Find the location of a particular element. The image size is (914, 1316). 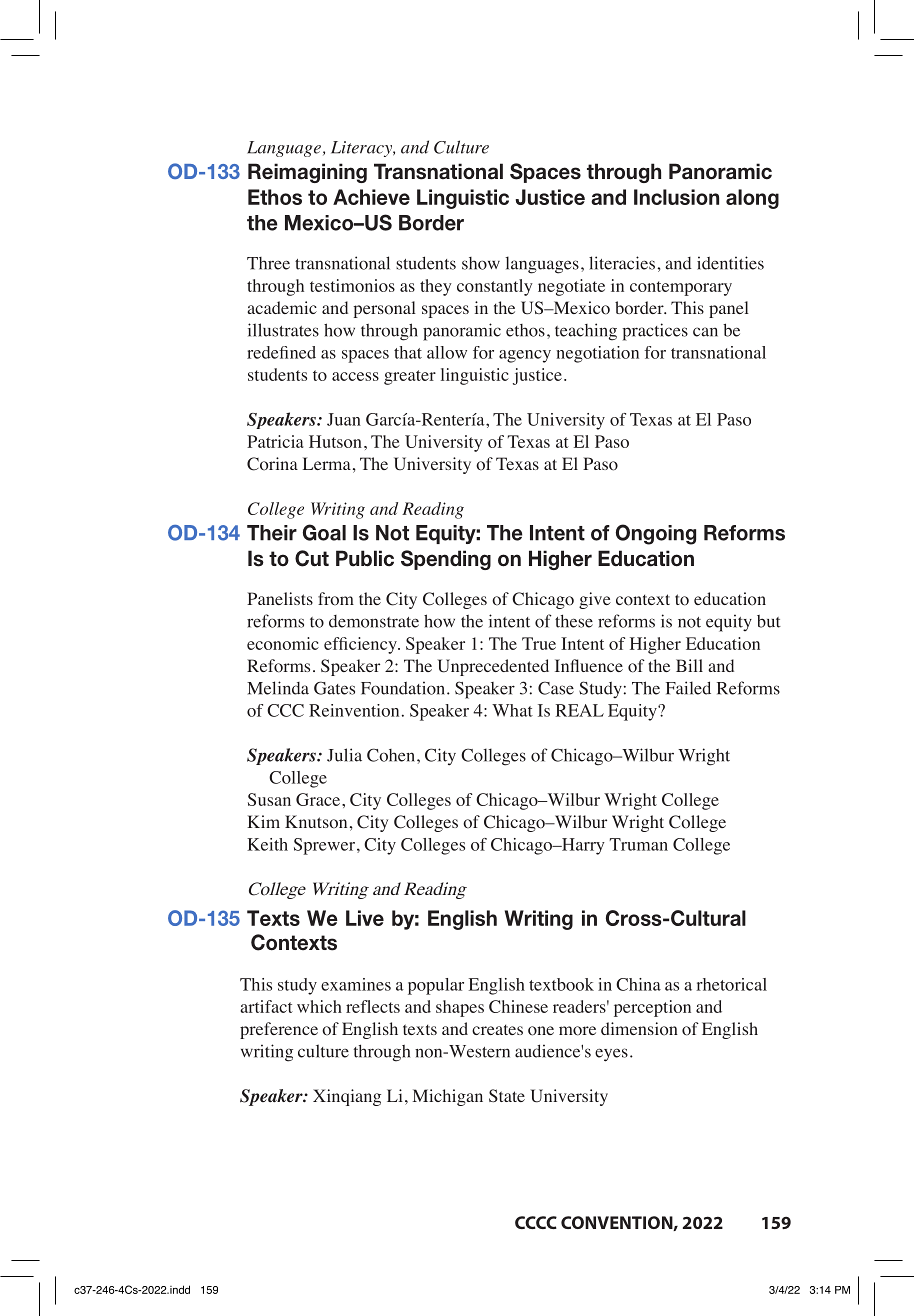

Ongoing is located at coordinates (656, 534).
